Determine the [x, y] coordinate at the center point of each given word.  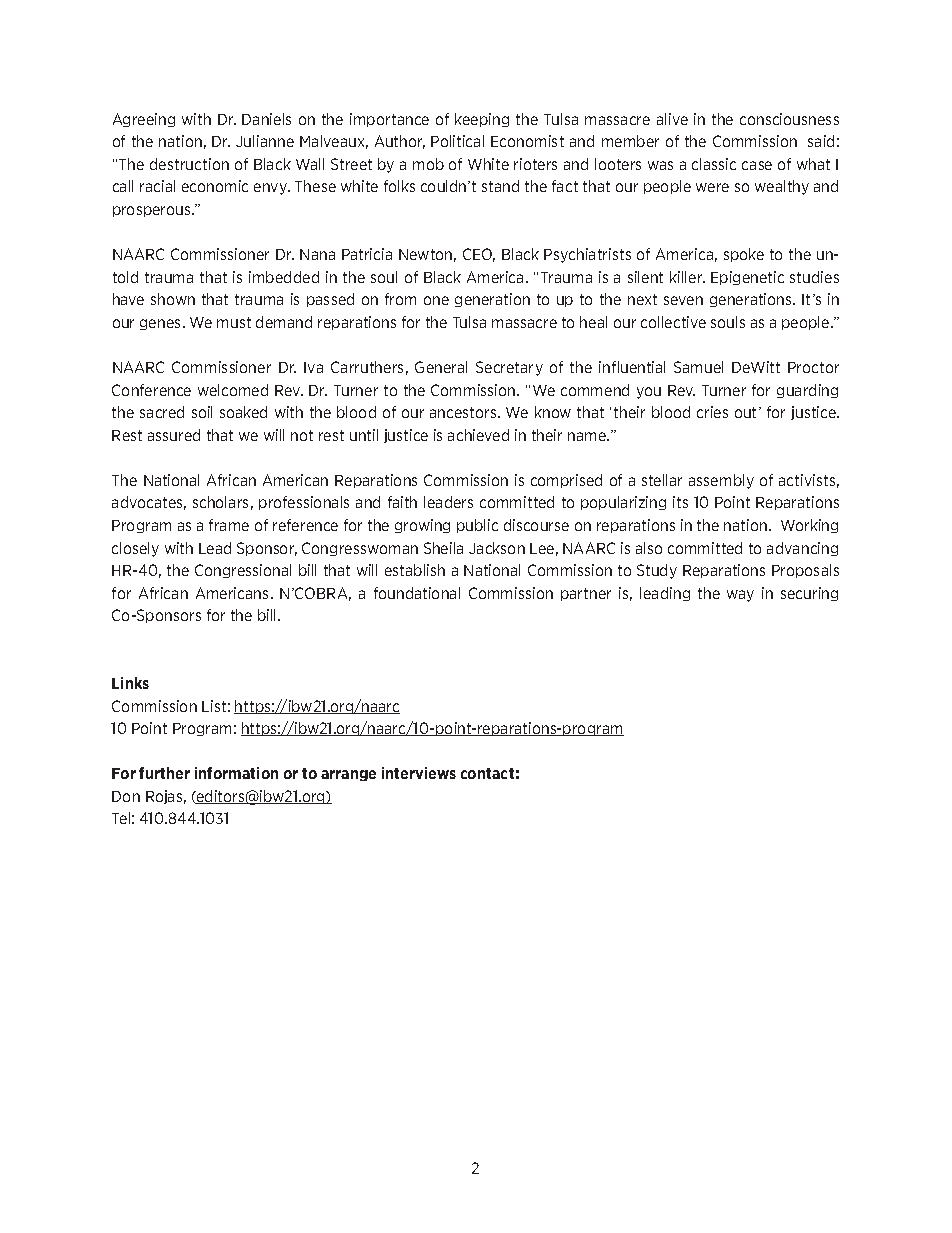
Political [457, 141]
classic [714, 164]
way [740, 596]
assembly [721, 481]
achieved [478, 435]
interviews [419, 773]
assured [174, 435]
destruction [189, 164]
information [236, 773]
